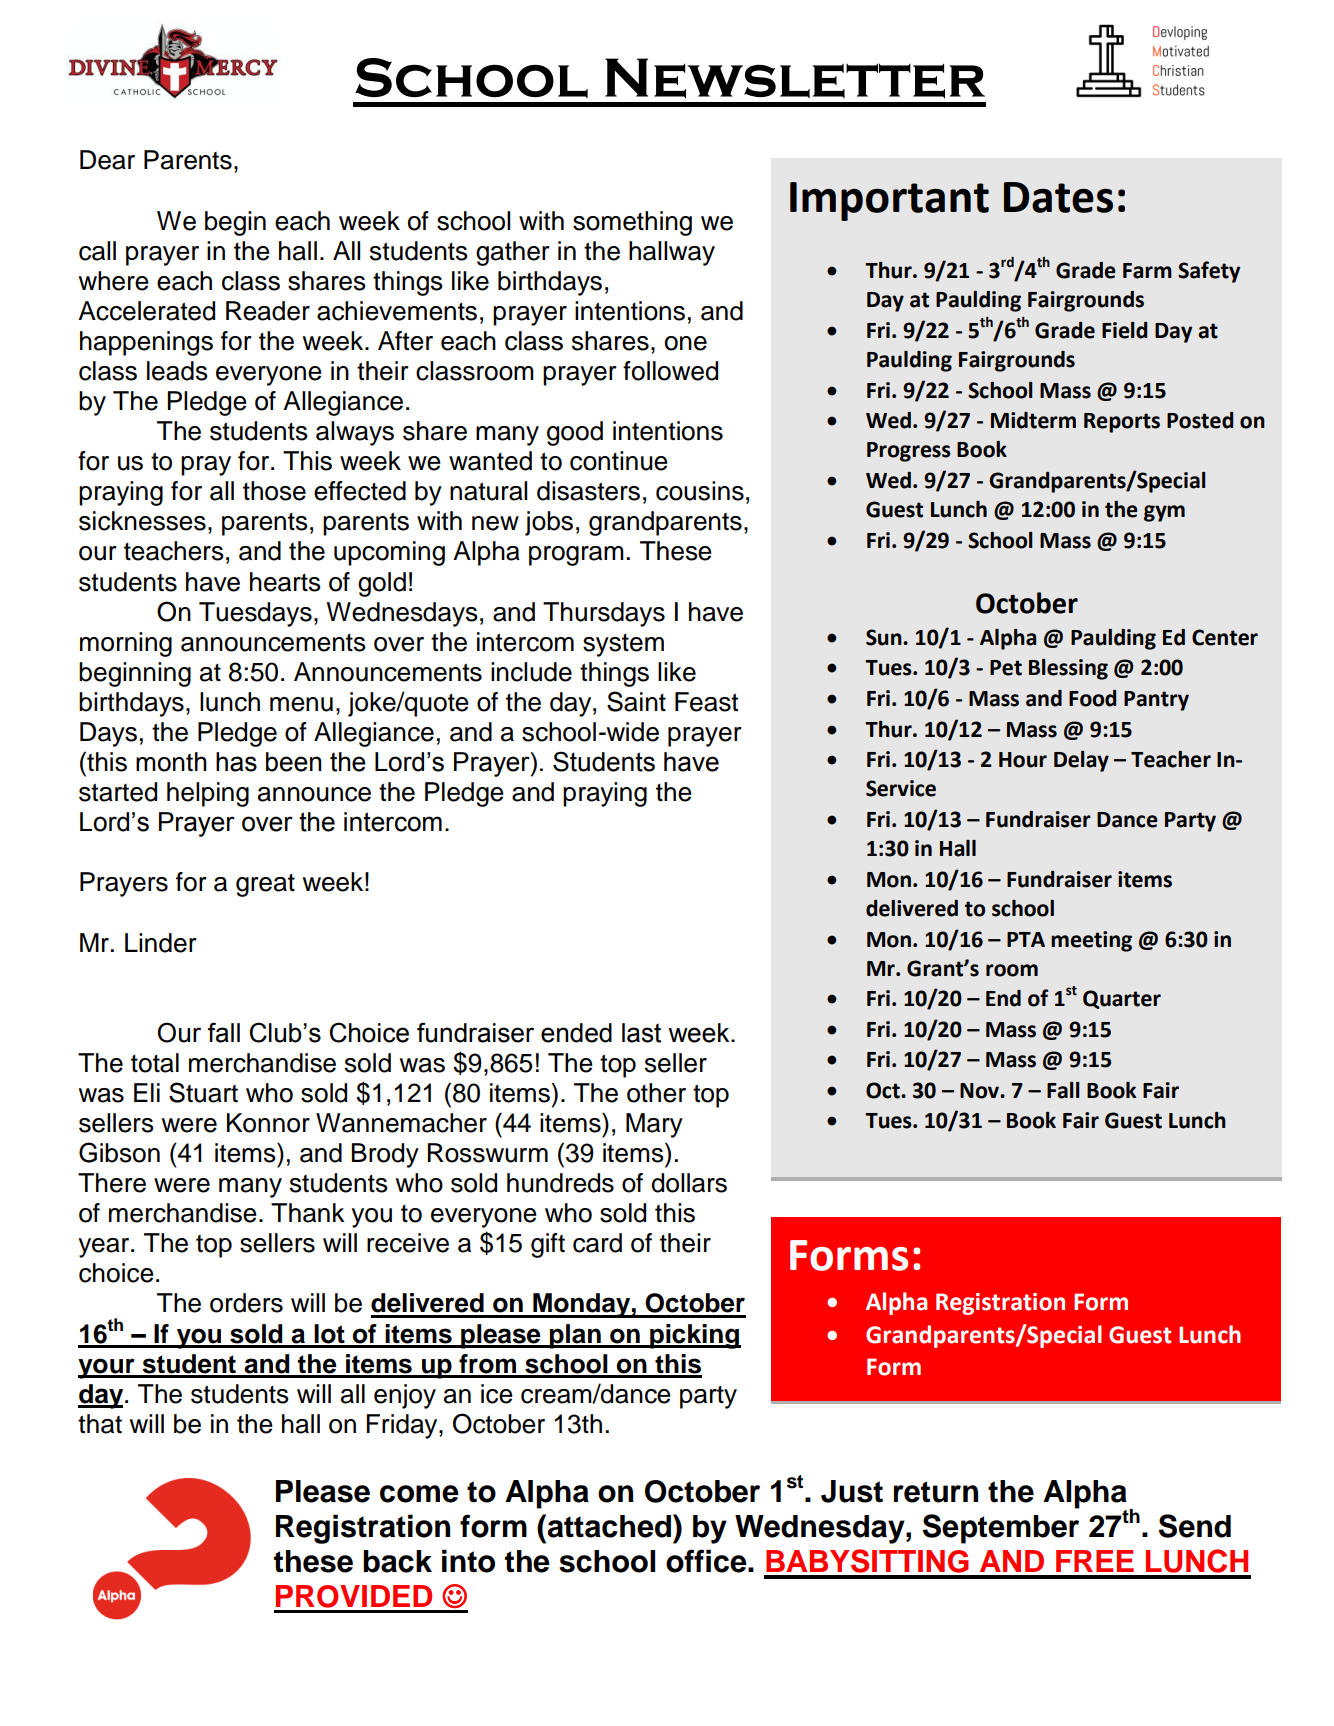 The image size is (1334, 1726). I want to click on last, so click(641, 1033).
